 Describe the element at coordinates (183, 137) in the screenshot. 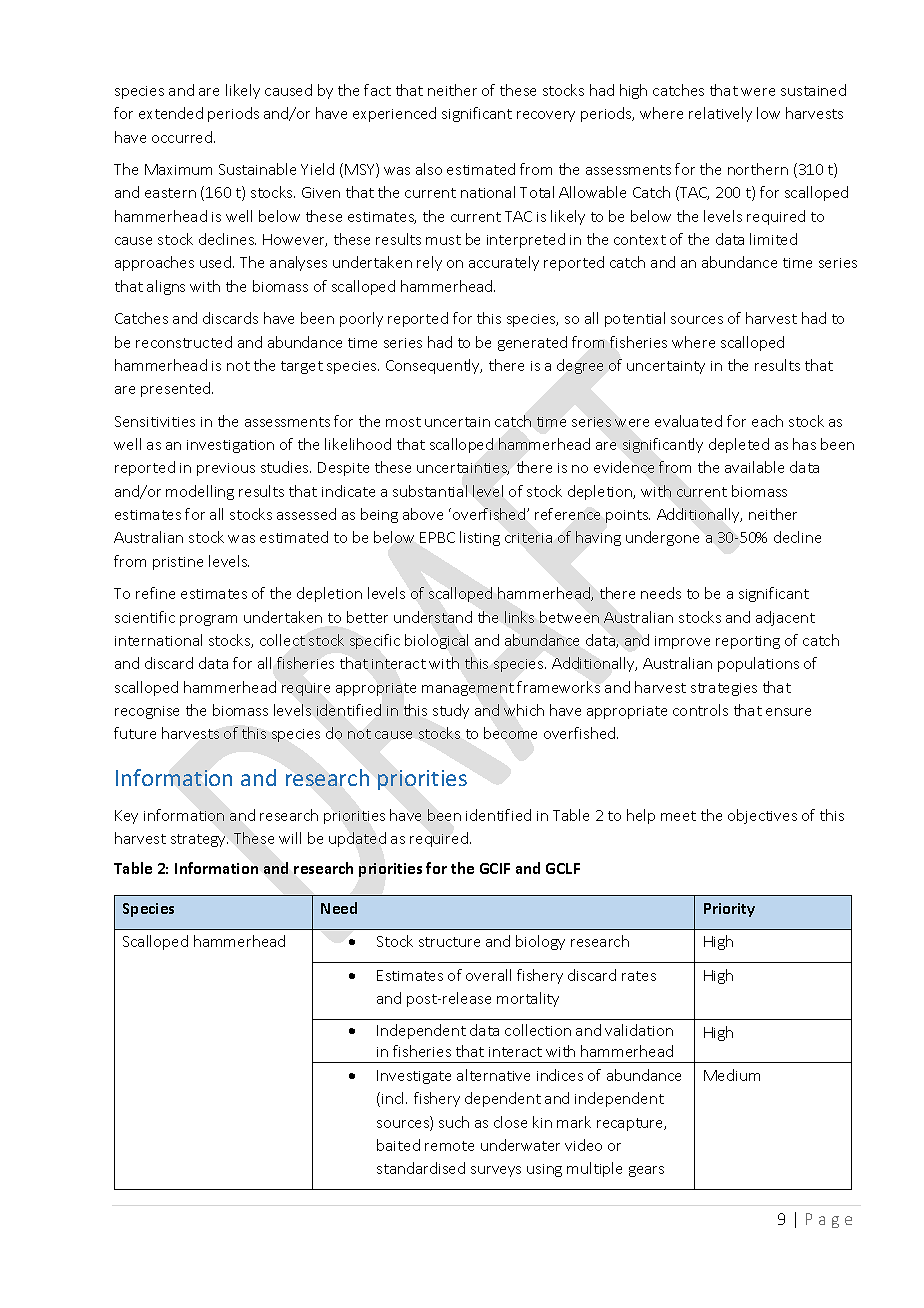

I see `occurred` at that location.
